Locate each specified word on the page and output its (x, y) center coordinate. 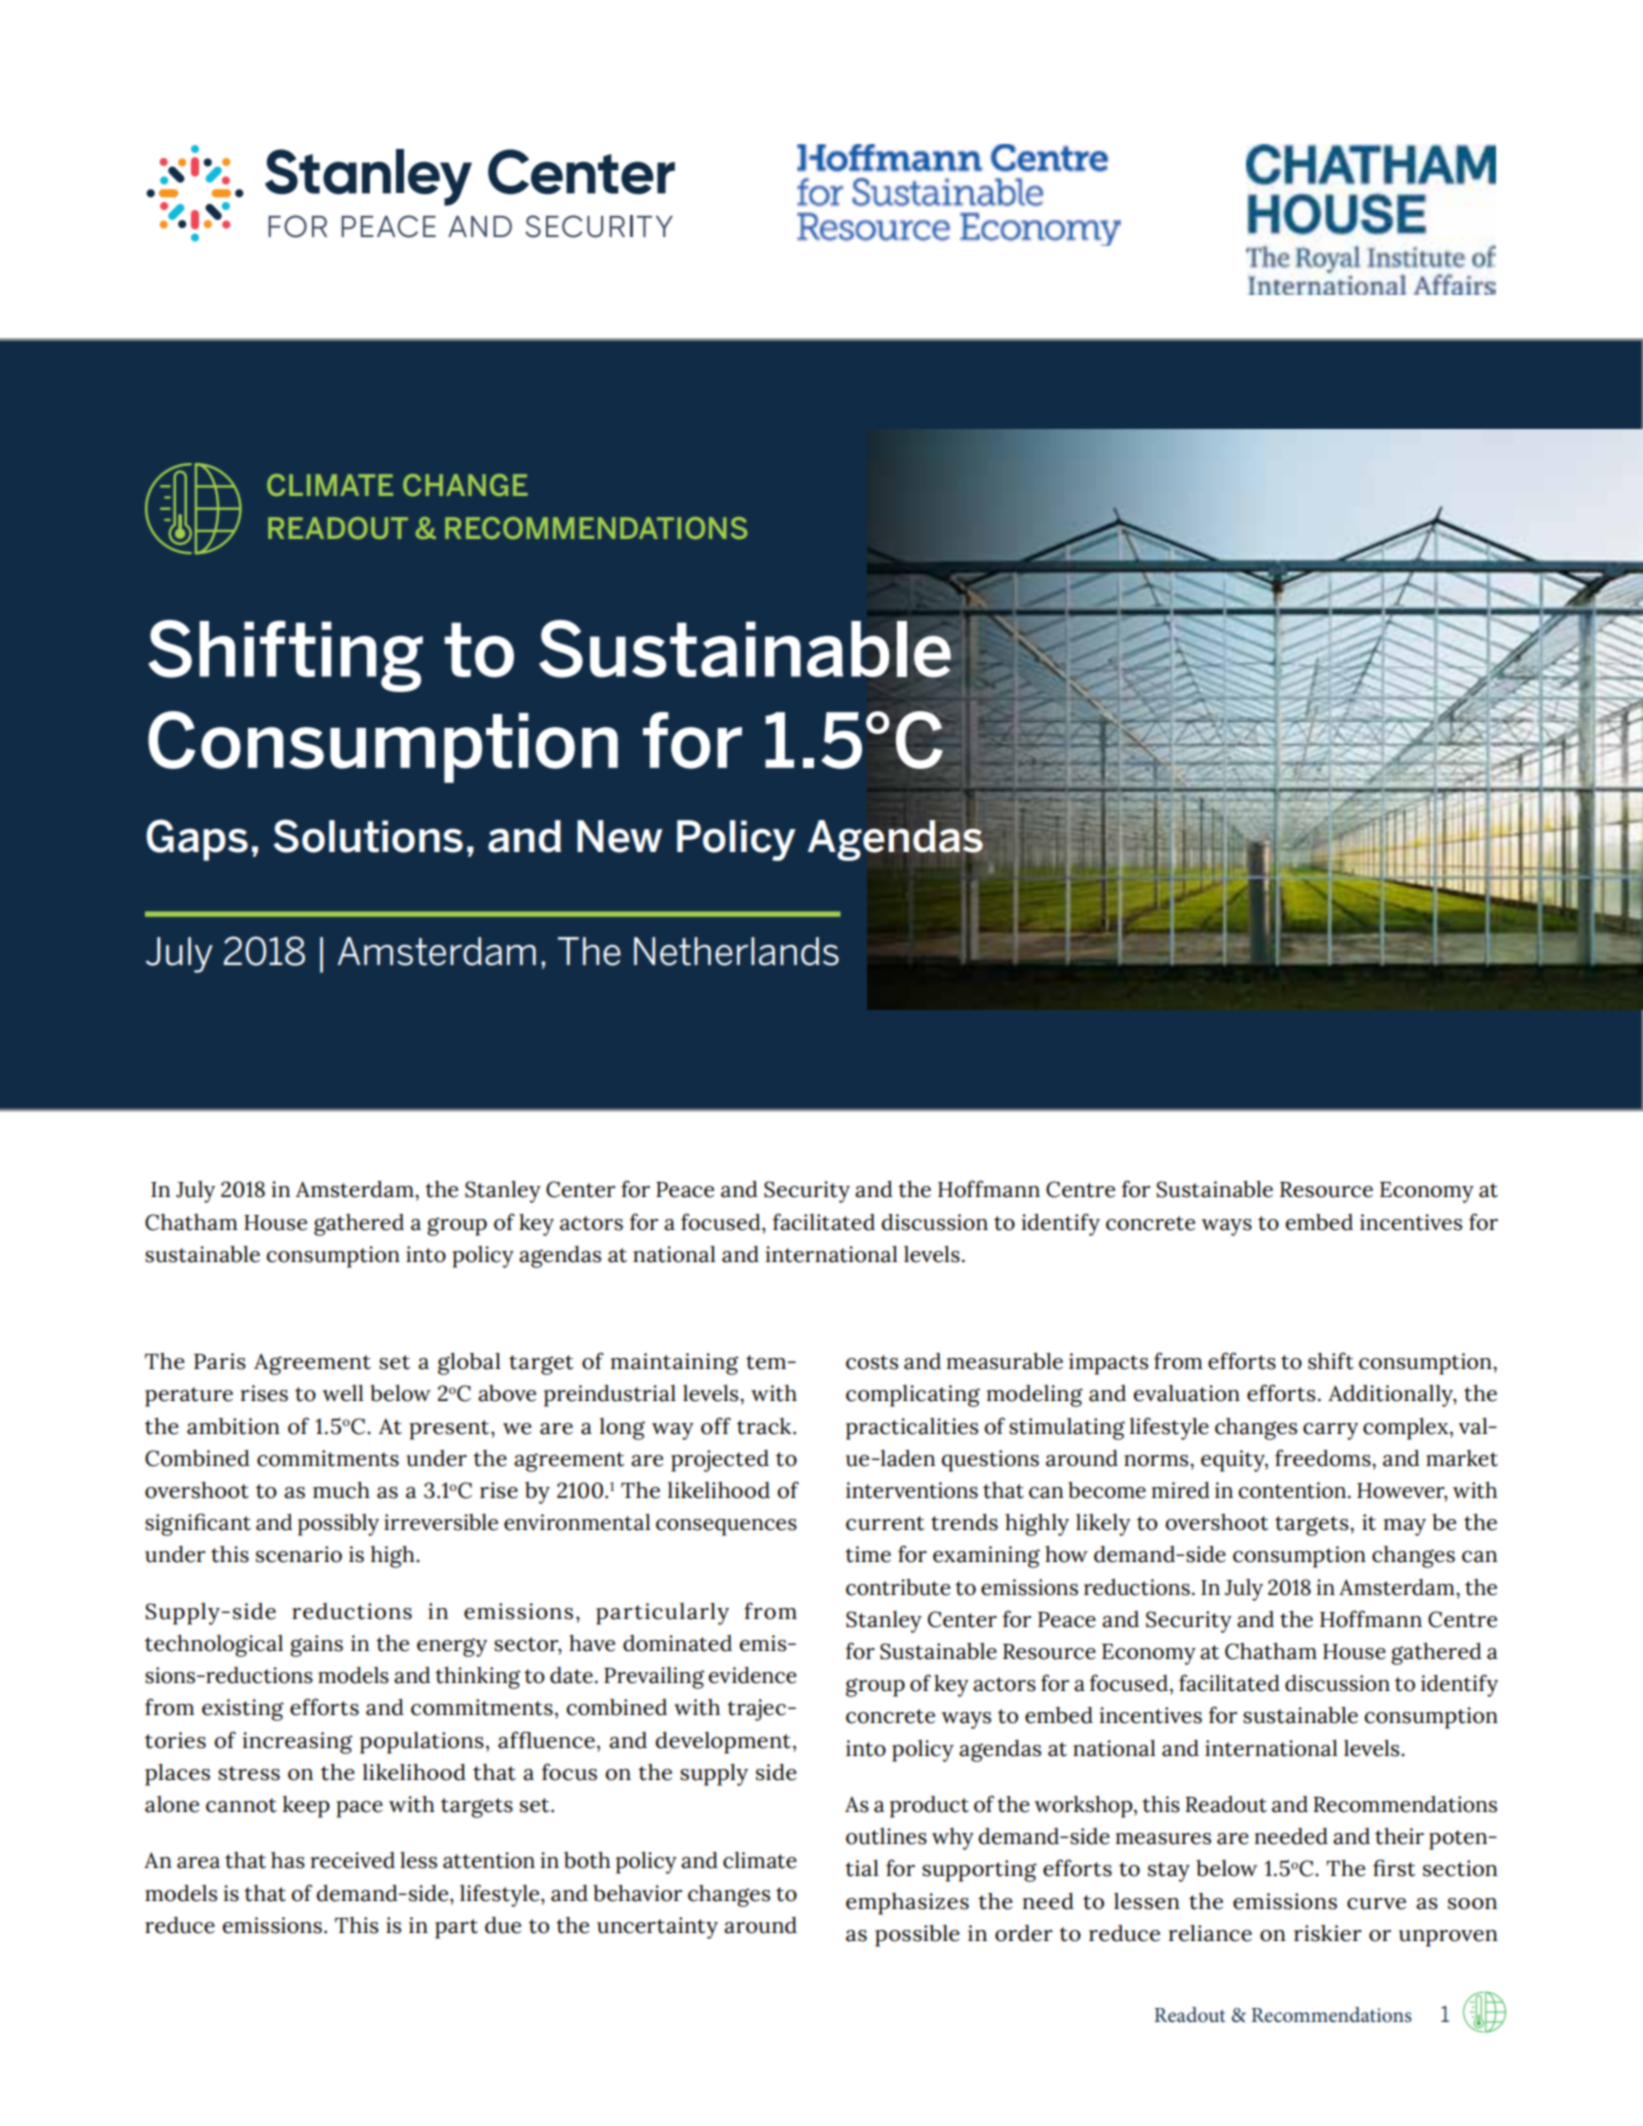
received (353, 1860)
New (619, 836)
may (1405, 1527)
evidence (752, 1675)
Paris (220, 1361)
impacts (1108, 1364)
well (343, 1393)
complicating (913, 1396)
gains (316, 1646)
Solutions (368, 836)
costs (872, 1362)
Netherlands (736, 951)
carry (1330, 1431)
